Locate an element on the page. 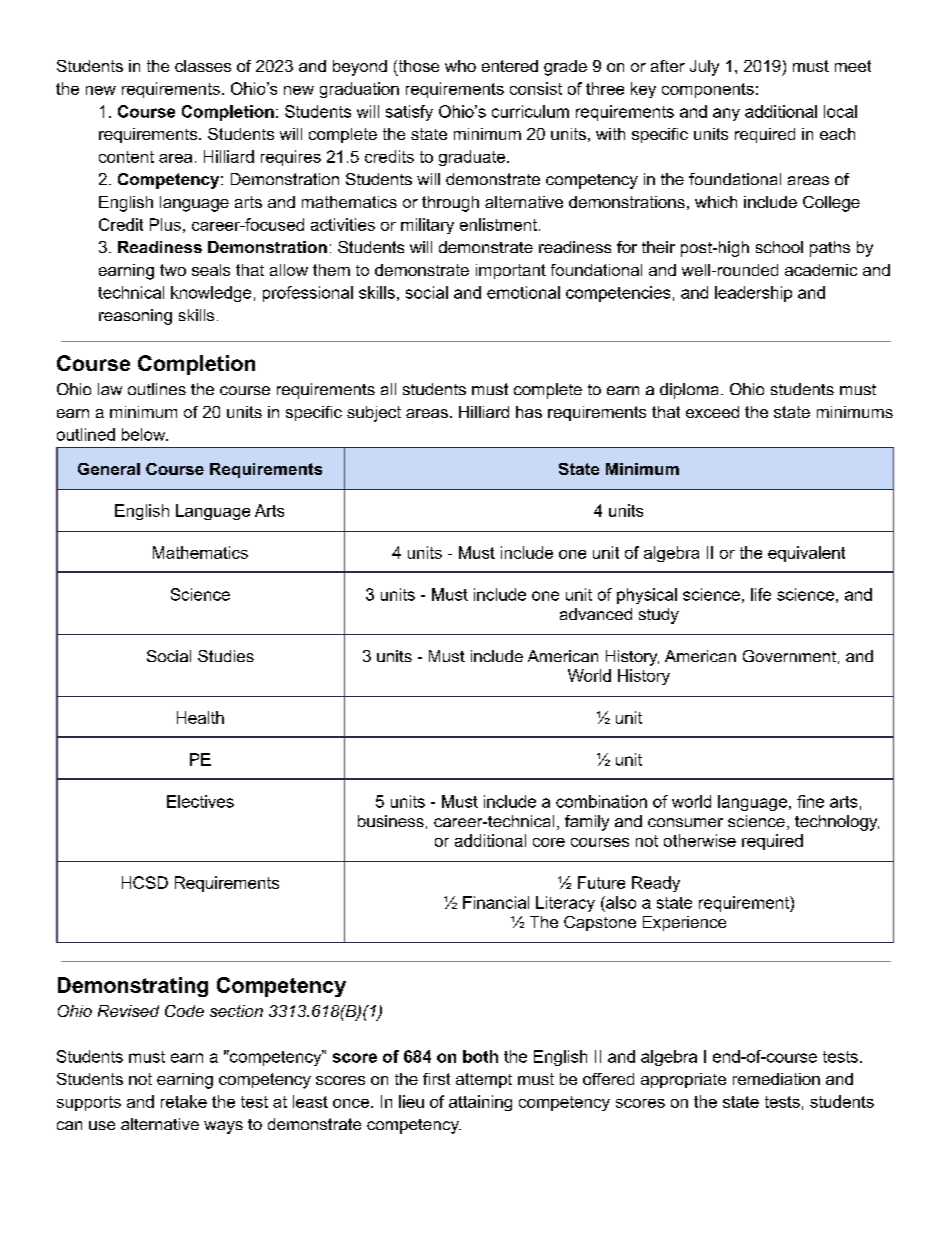  life is located at coordinates (761, 594).
